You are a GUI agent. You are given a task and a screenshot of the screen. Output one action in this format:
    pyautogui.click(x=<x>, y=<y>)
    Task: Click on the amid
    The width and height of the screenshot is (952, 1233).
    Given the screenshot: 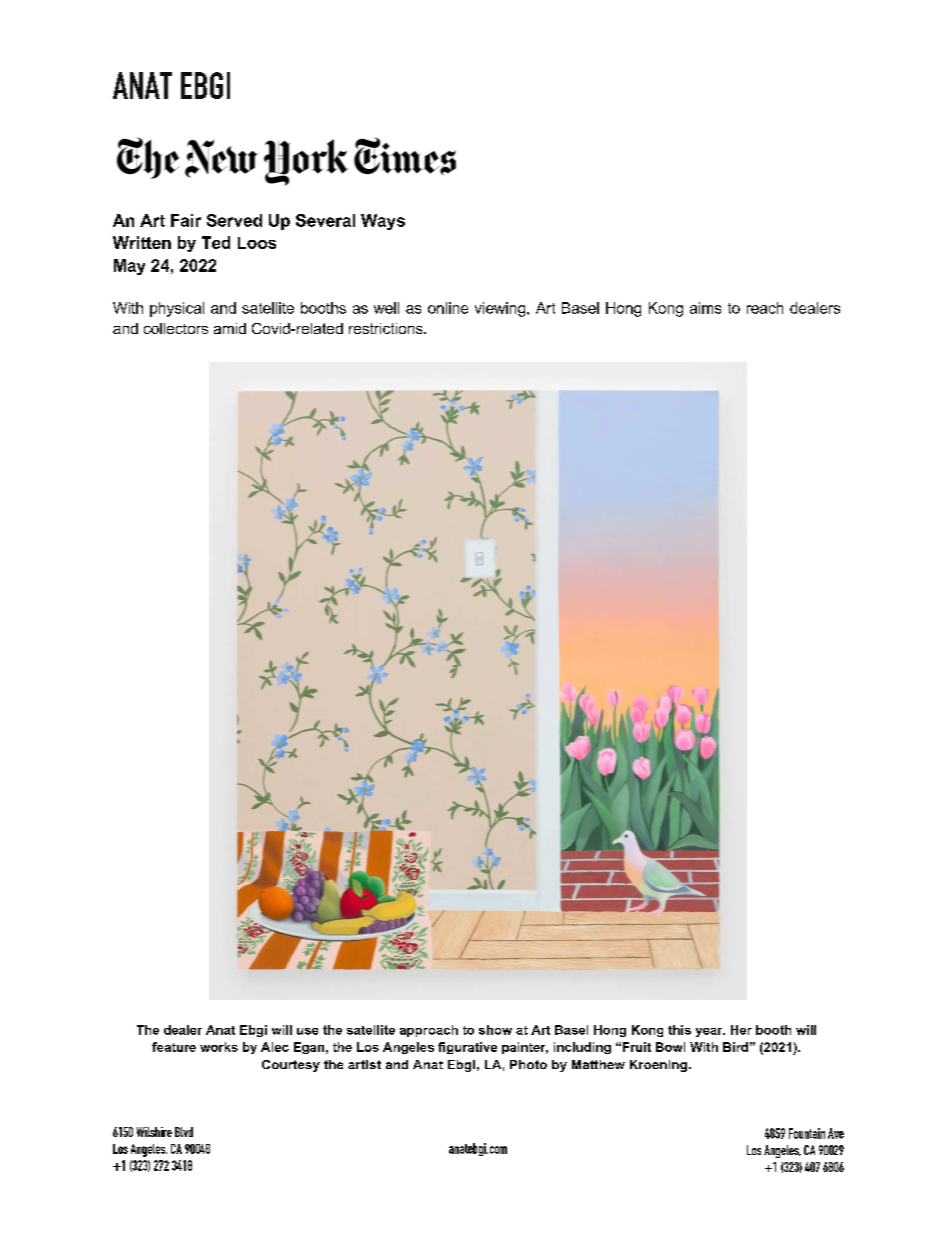 What is the action you would take?
    pyautogui.click(x=230, y=328)
